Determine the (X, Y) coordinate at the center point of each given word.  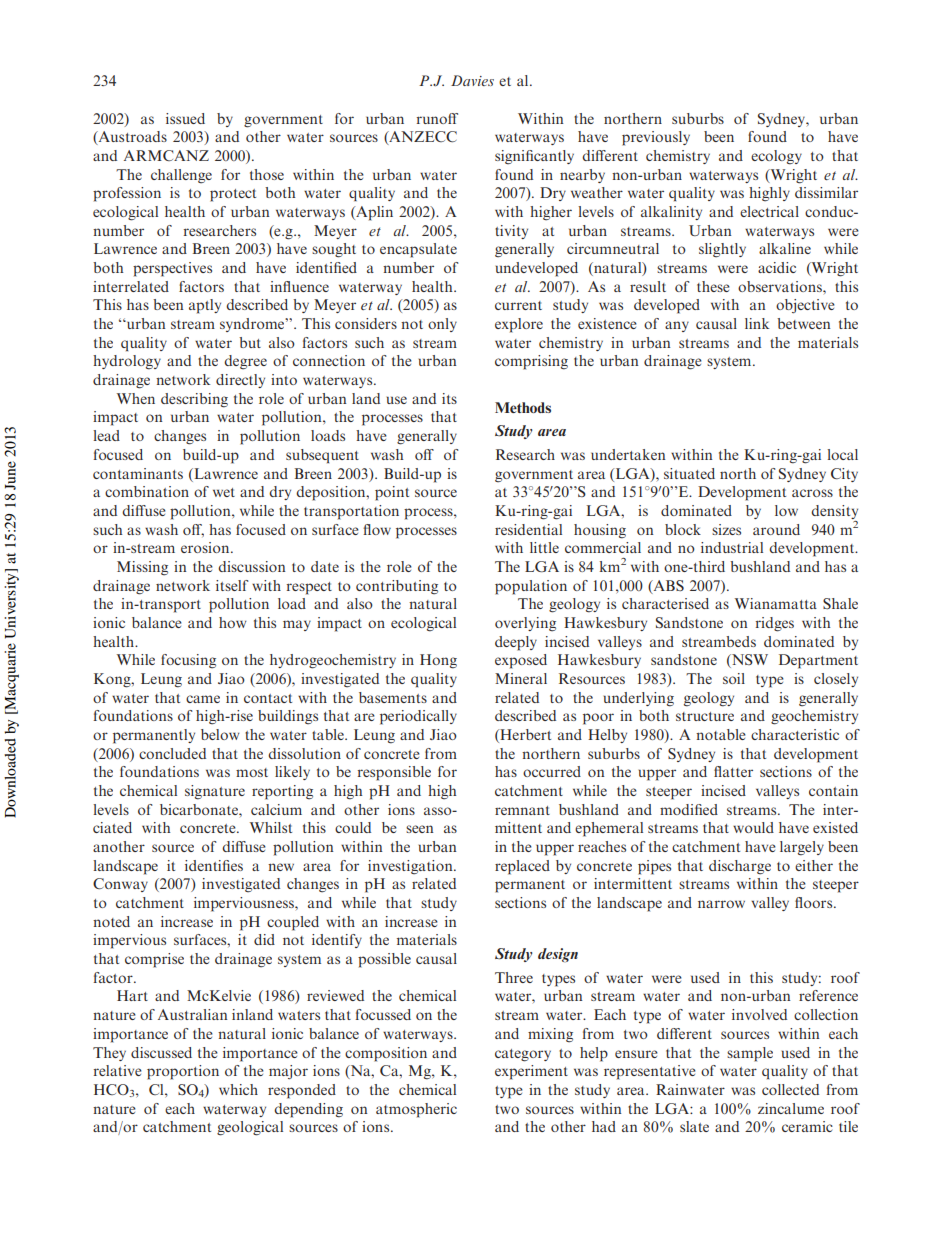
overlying (525, 624)
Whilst (271, 827)
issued (185, 118)
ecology (776, 157)
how (233, 622)
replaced (522, 867)
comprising (531, 362)
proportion (183, 1072)
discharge (740, 867)
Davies (472, 80)
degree (245, 362)
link (757, 323)
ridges (775, 624)
